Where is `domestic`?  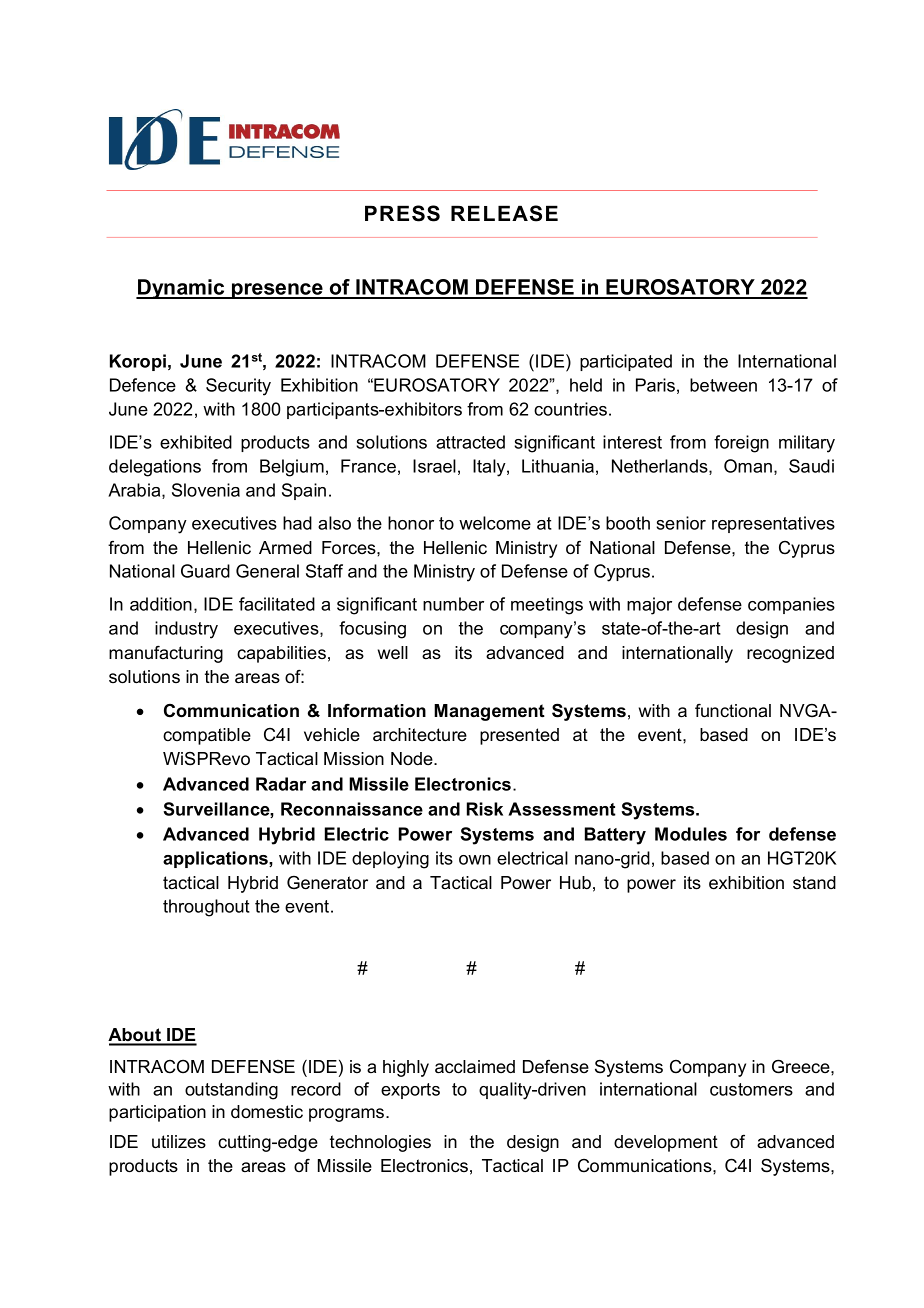
domestic is located at coordinates (267, 1112).
